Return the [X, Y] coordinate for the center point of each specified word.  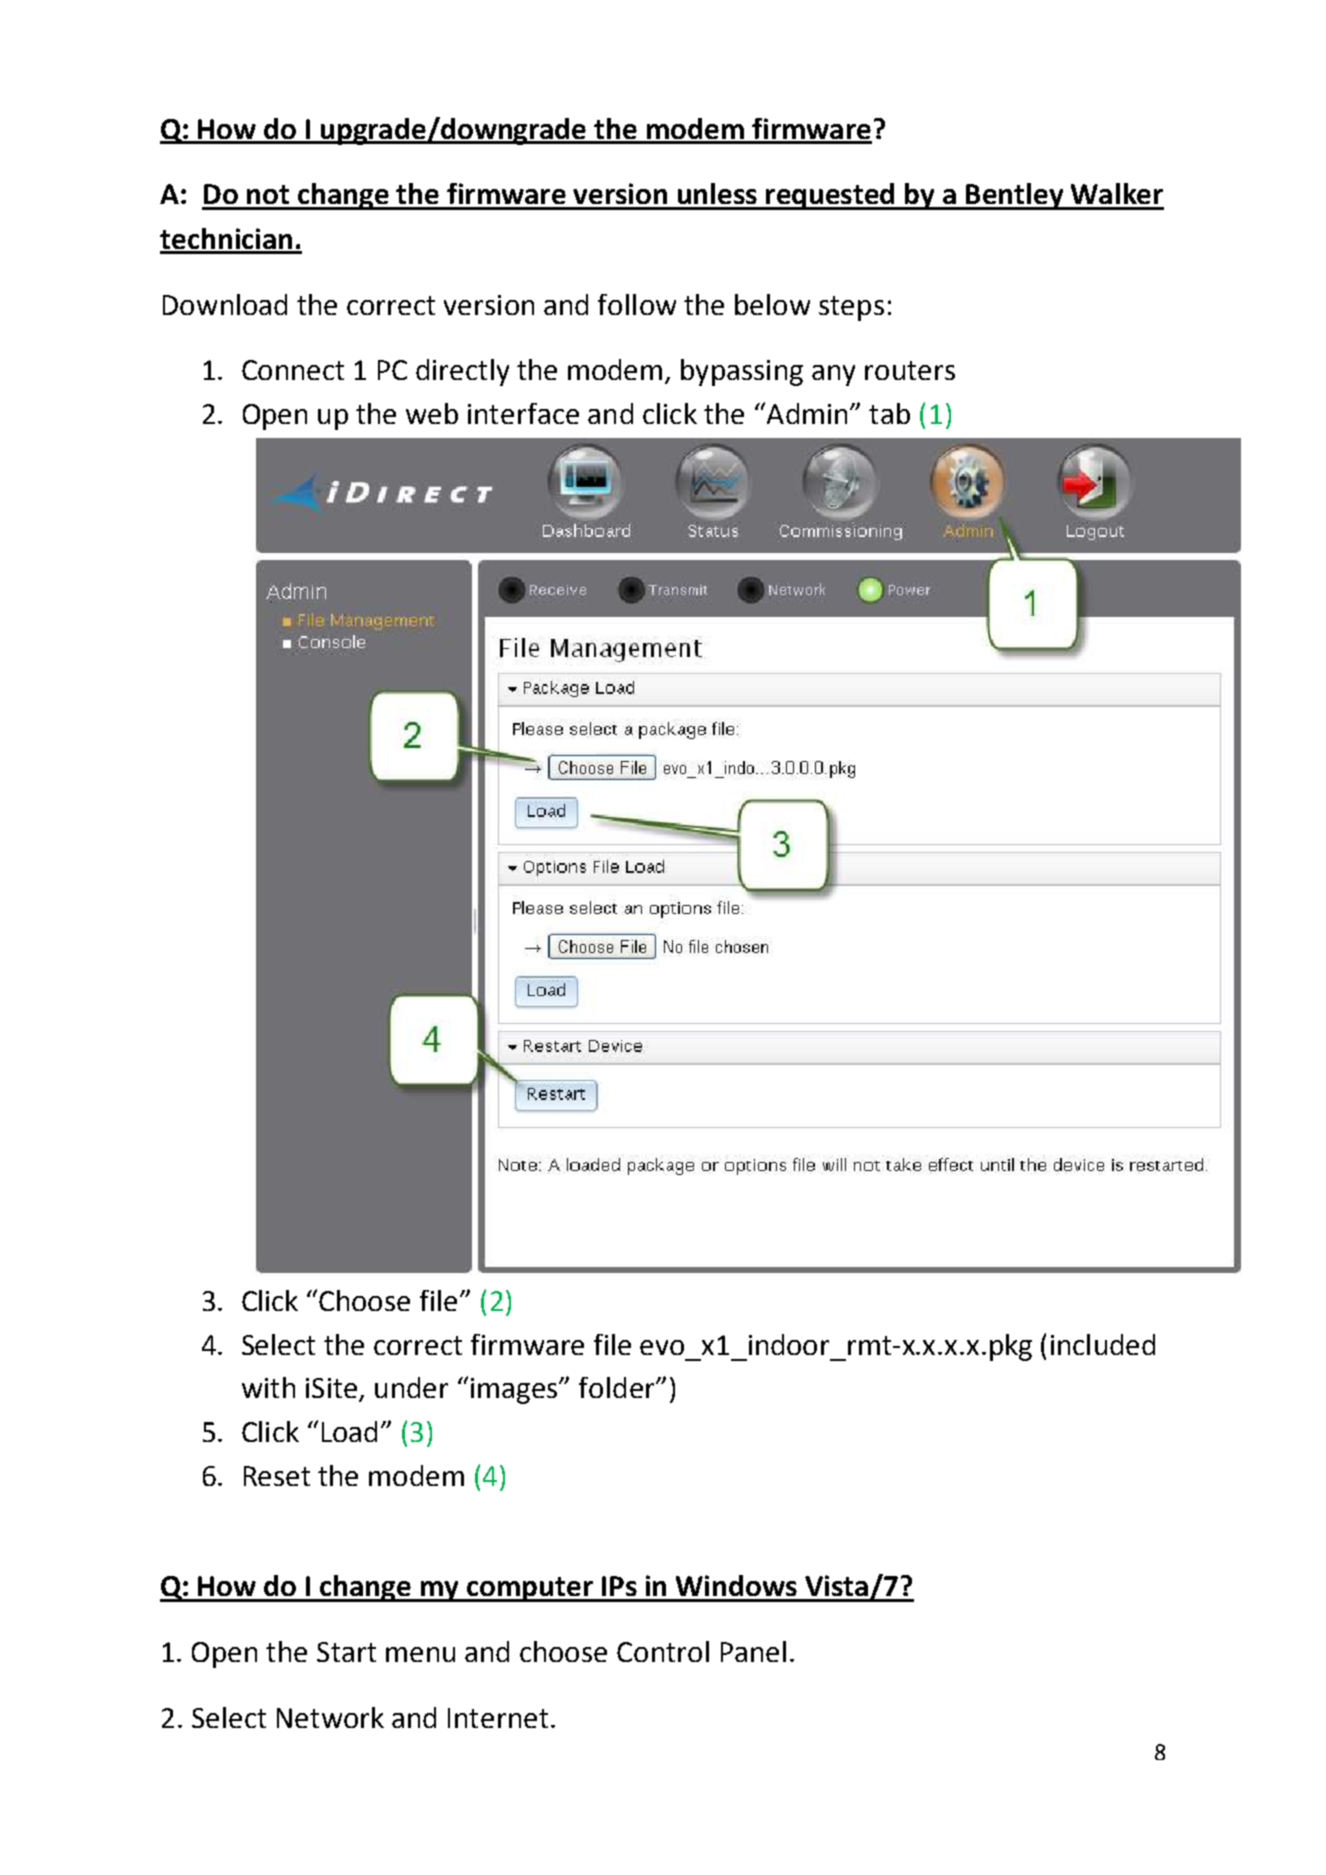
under [411, 1387]
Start [346, 1652]
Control [663, 1651]
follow [637, 304]
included [1103, 1344]
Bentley [1014, 196]
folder [618, 1387]
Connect [293, 370]
